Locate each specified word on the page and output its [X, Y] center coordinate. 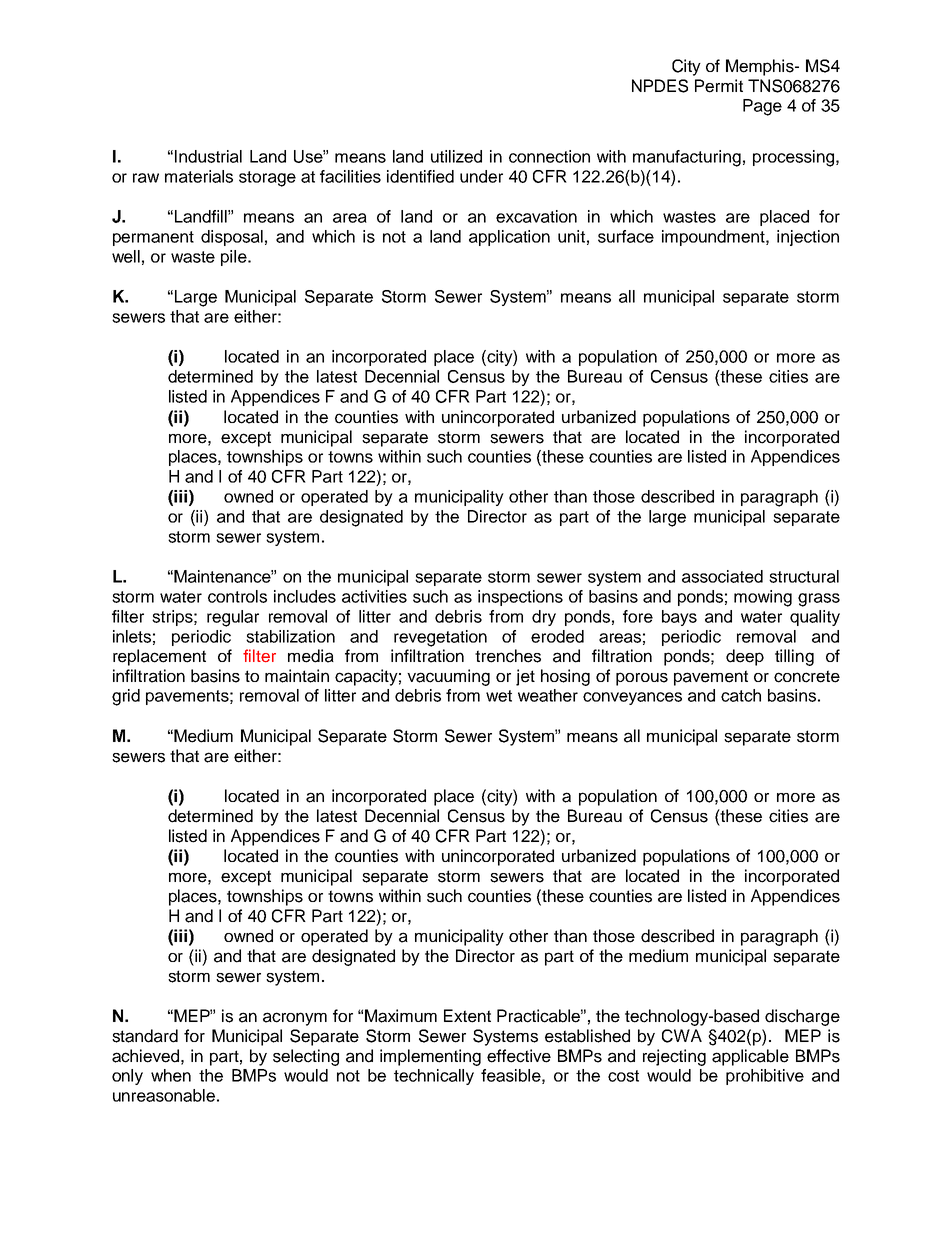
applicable [750, 1057]
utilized [456, 156]
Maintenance [223, 576]
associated [722, 576]
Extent [467, 1016]
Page [762, 107]
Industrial [208, 156]
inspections [520, 598]
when [171, 1075]
